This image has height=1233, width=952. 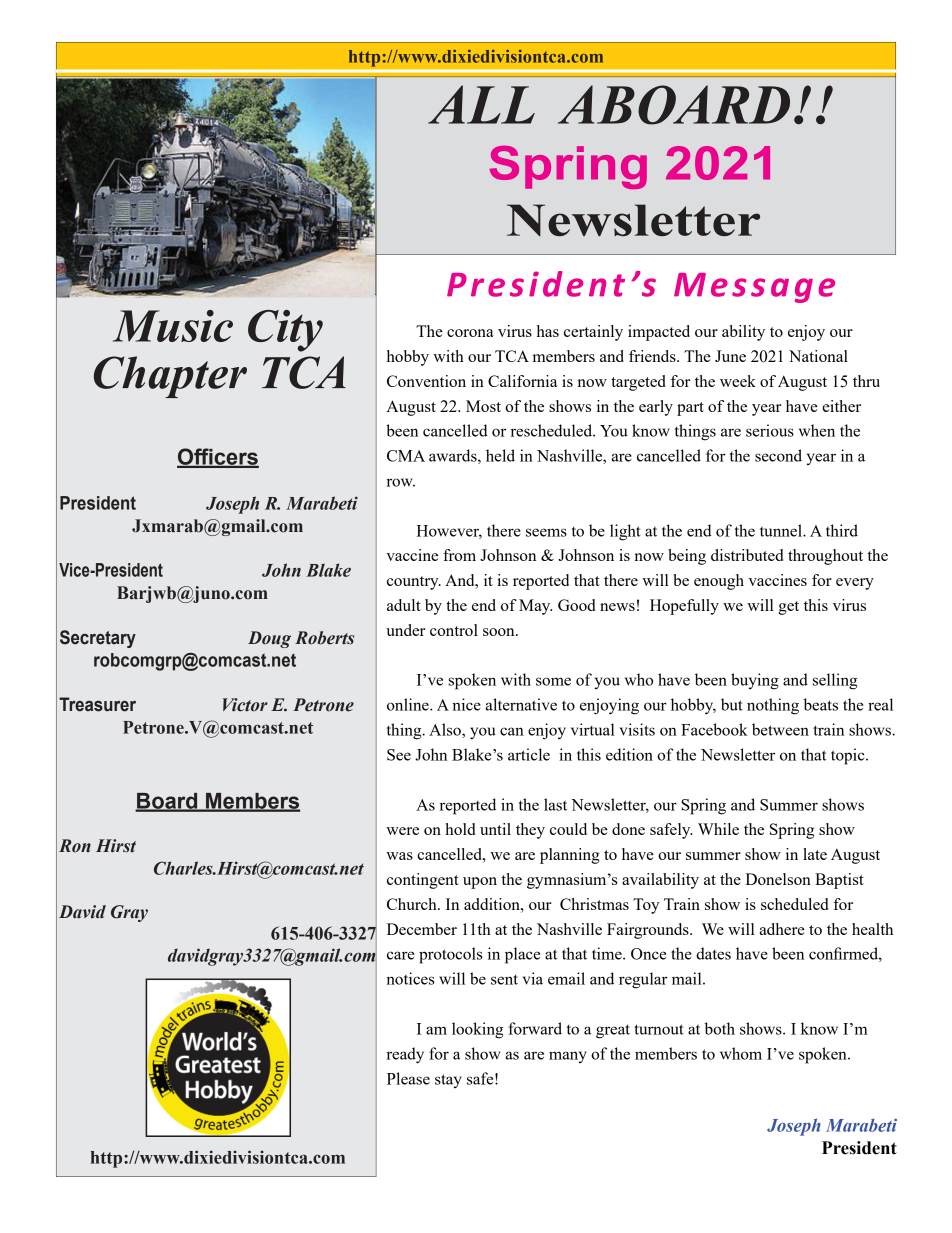 I want to click on ready, so click(x=405, y=1055).
